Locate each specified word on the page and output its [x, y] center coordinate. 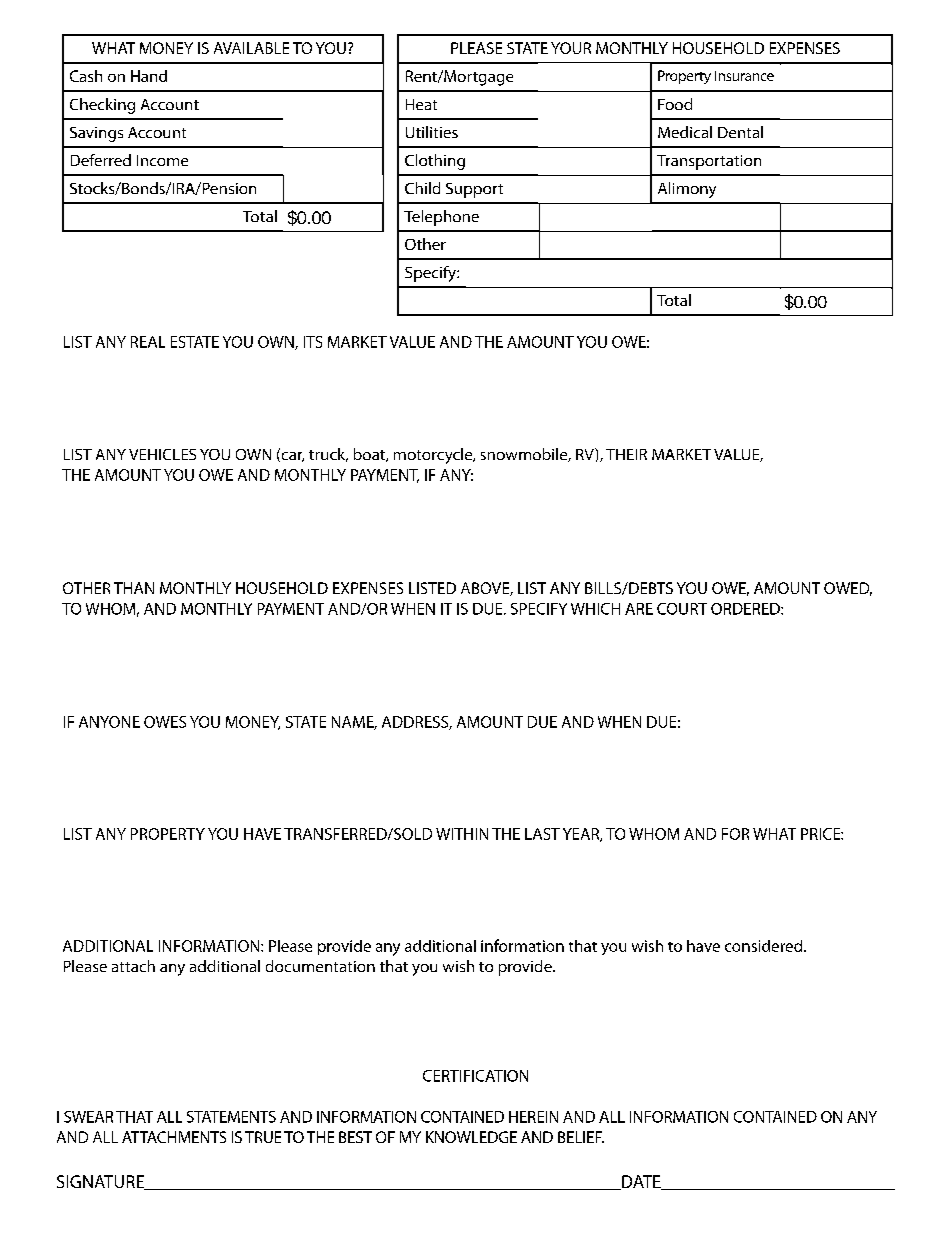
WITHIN [462, 834]
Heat [421, 104]
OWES [165, 722]
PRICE [821, 834]
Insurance [744, 76]
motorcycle [434, 456]
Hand [149, 76]
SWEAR [88, 1117]
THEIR [626, 454]
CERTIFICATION [475, 1076]
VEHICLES [162, 454]
